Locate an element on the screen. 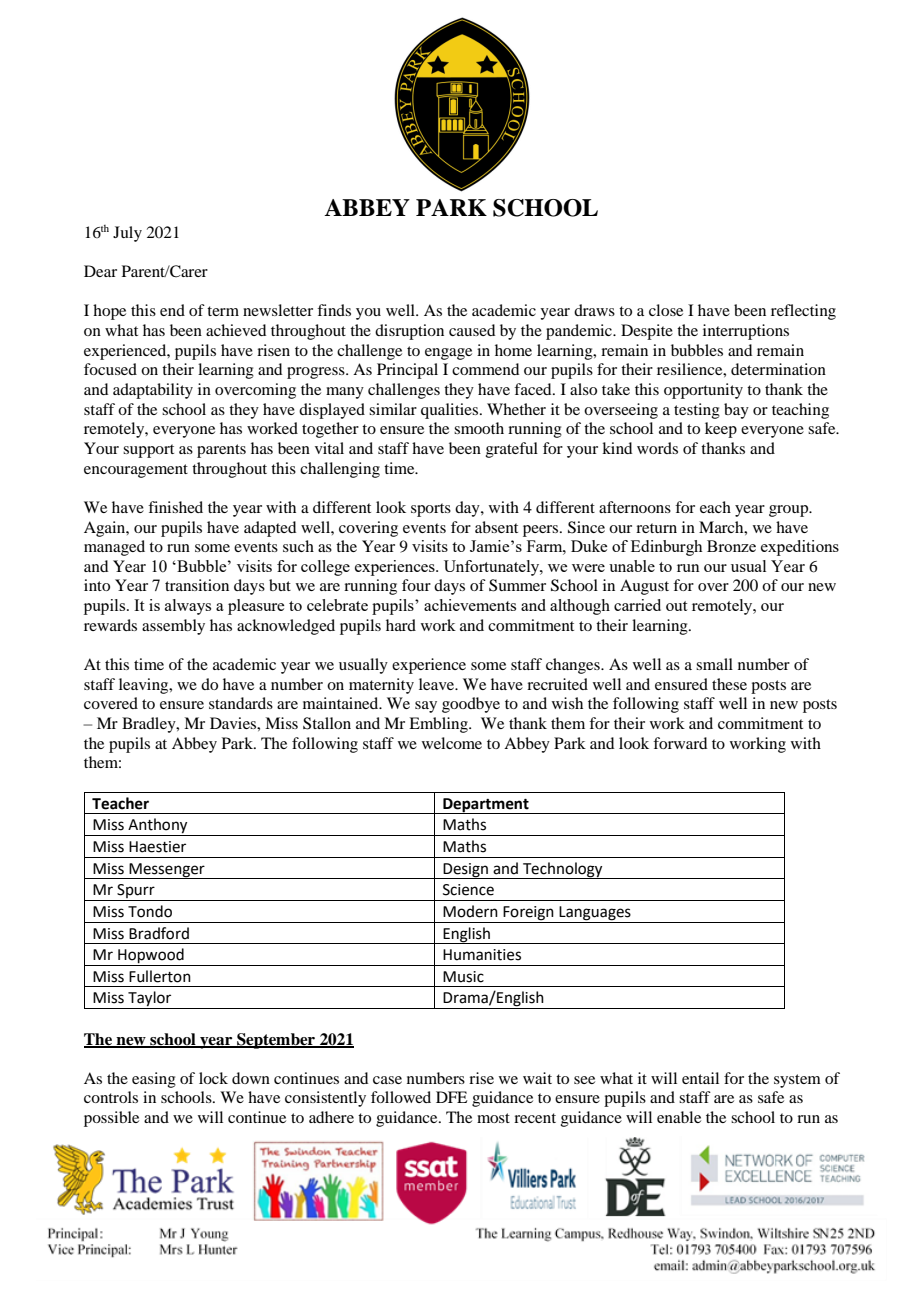  Languages is located at coordinates (595, 913).
